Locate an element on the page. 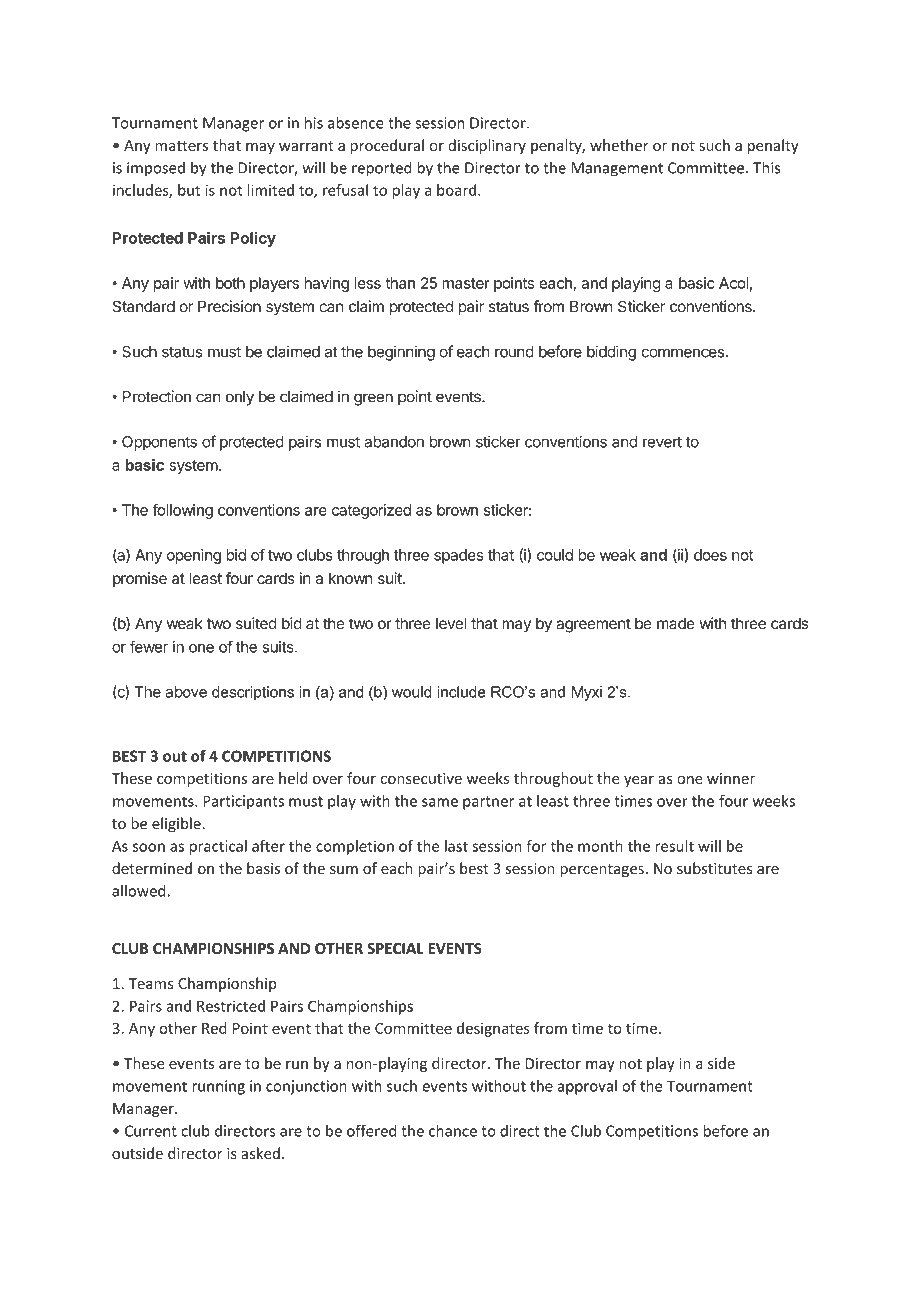 The image size is (924, 1308). disciplinary is located at coordinates (487, 146).
